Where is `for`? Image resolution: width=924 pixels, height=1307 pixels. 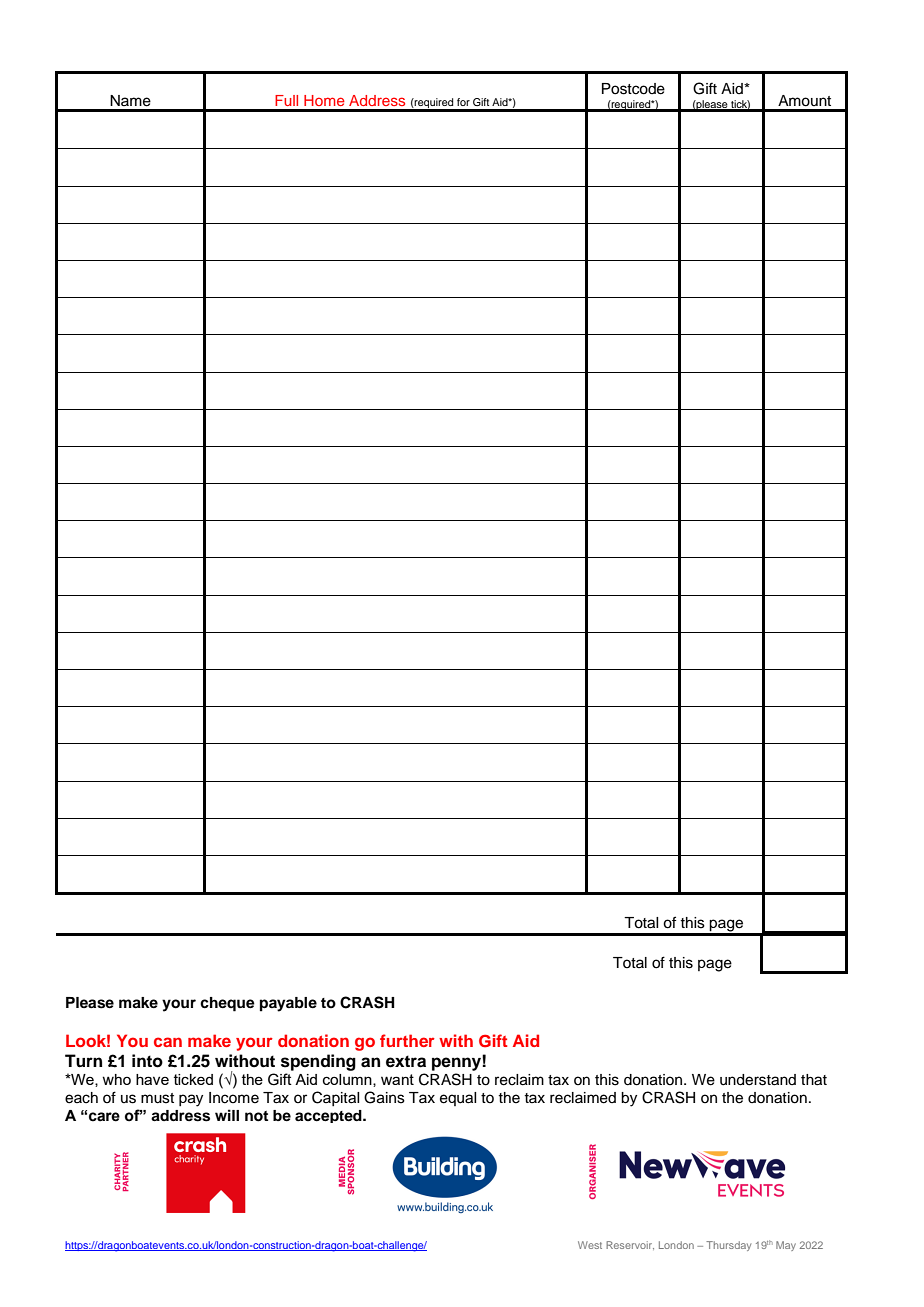 for is located at coordinates (463, 102).
